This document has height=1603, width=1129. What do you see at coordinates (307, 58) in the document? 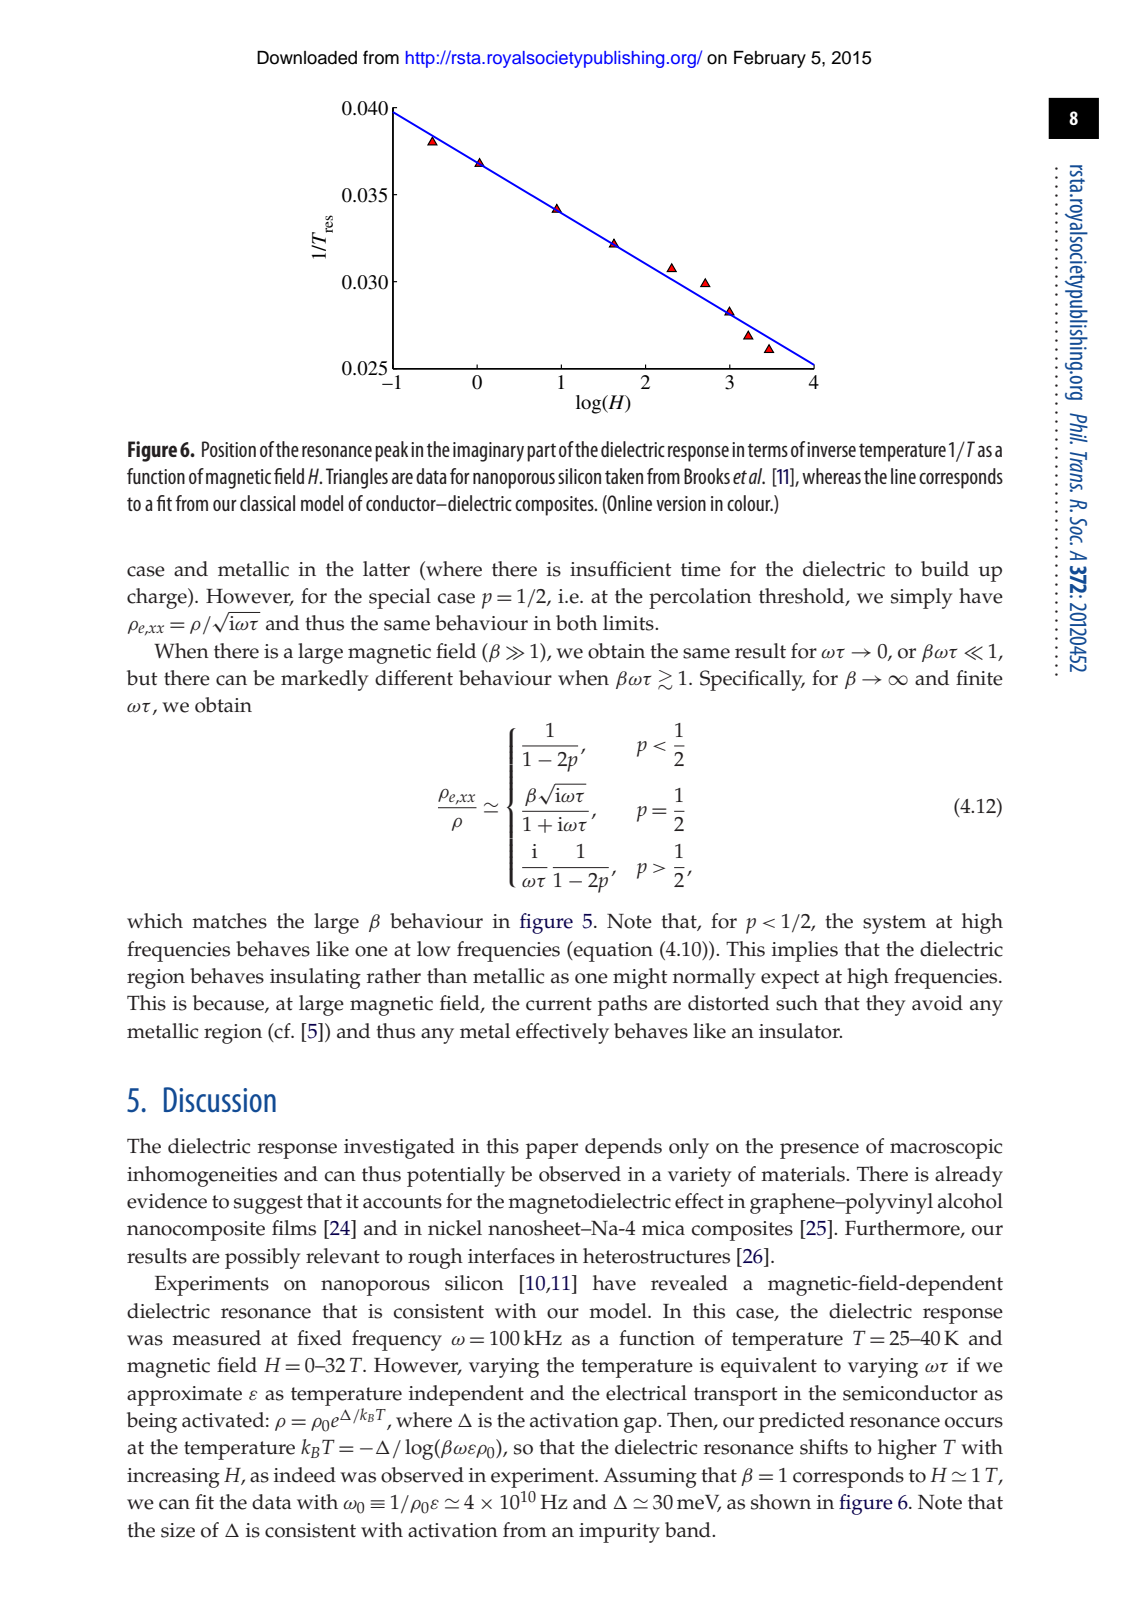
I see `Downloaded` at bounding box center [307, 58].
